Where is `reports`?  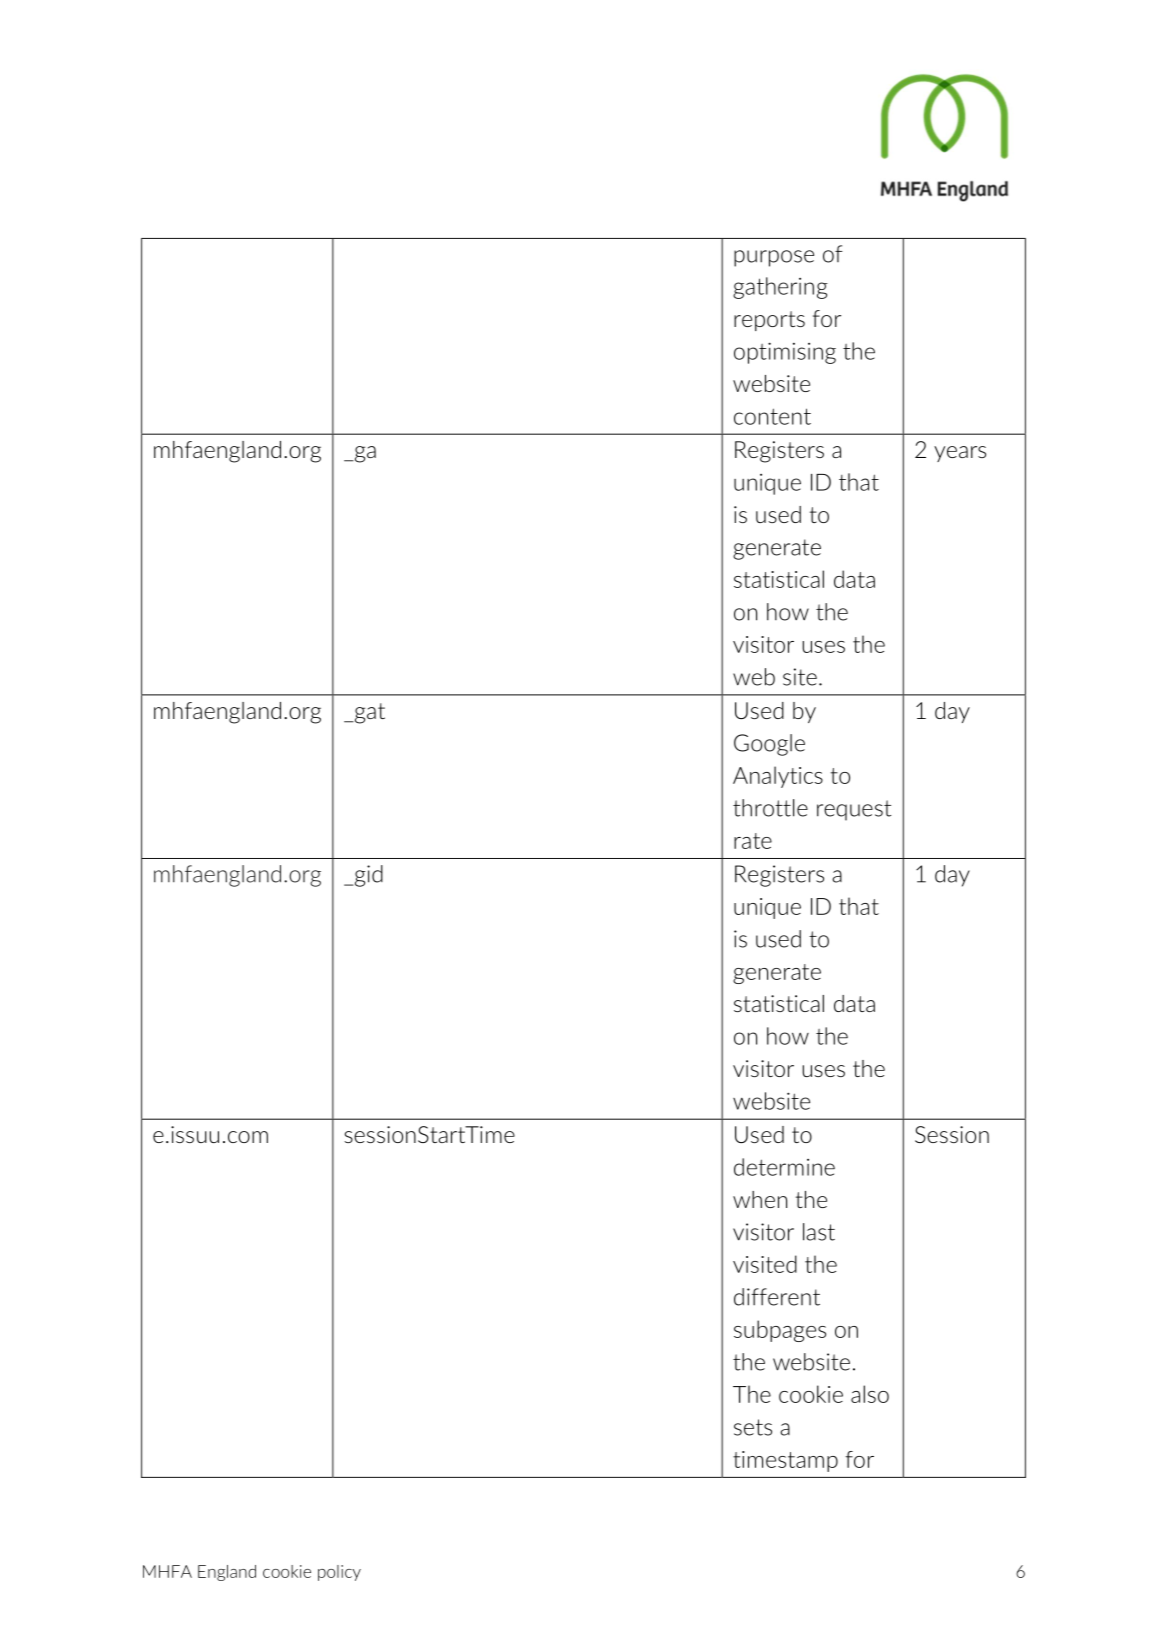
reports is located at coordinates (769, 321).
